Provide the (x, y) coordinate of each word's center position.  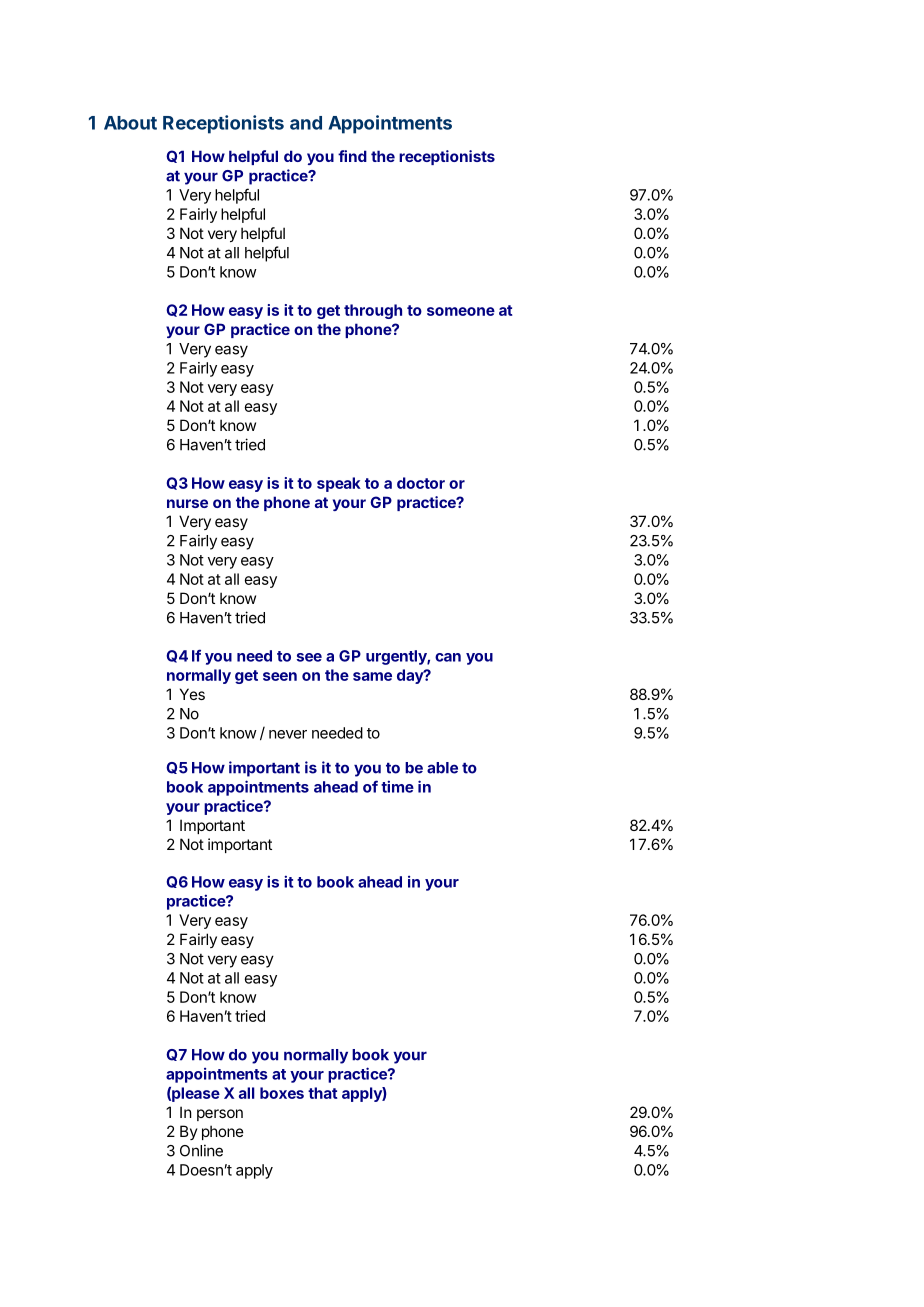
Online (201, 1150)
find (352, 156)
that (323, 1093)
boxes (282, 1093)
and (306, 123)
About (130, 123)
